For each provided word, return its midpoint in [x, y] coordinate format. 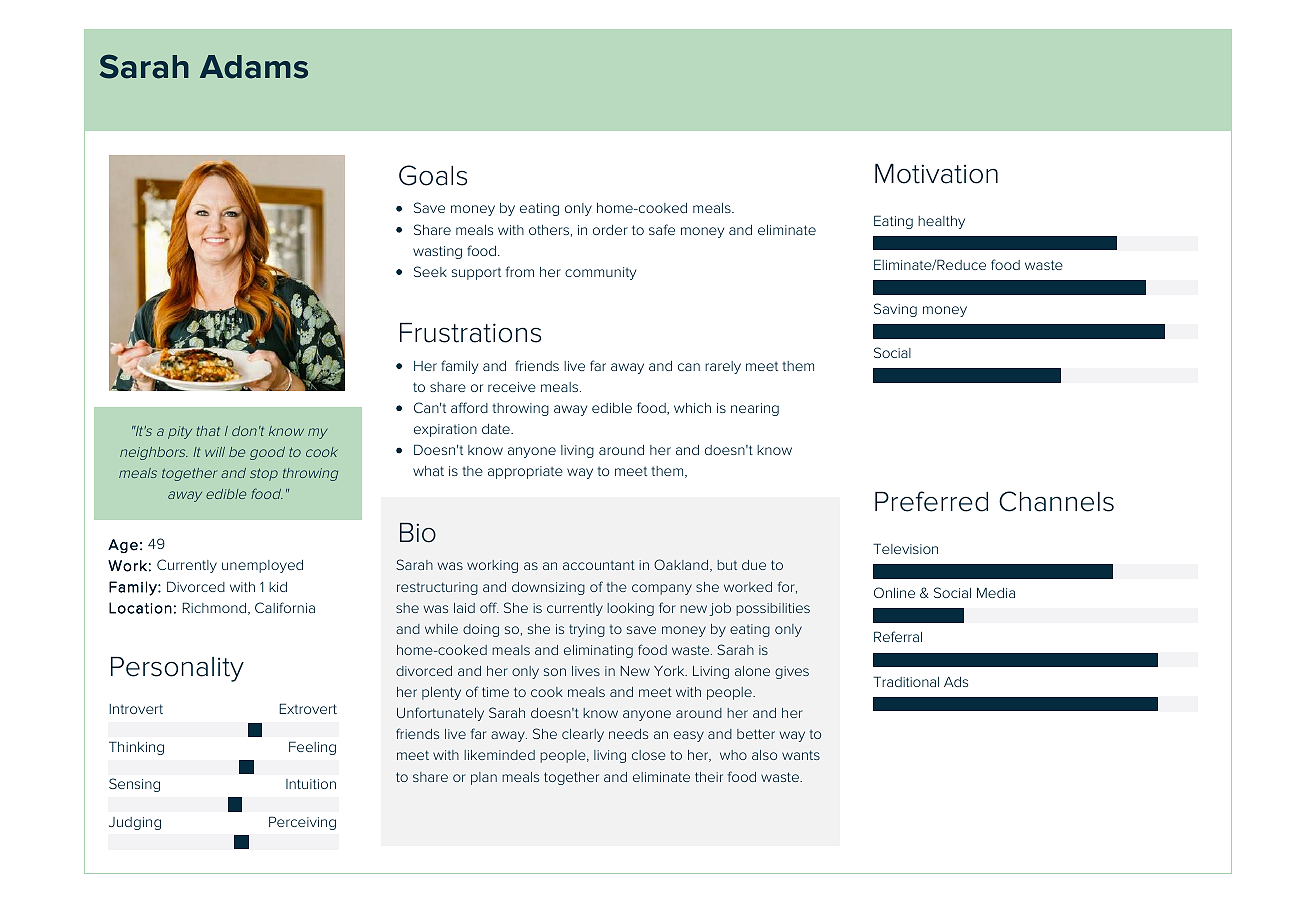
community [600, 273]
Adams [254, 67]
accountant [599, 565]
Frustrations [470, 333]
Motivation [936, 174]
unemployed [262, 566]
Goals [433, 175]
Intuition [311, 784]
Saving [895, 310]
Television [905, 548]
